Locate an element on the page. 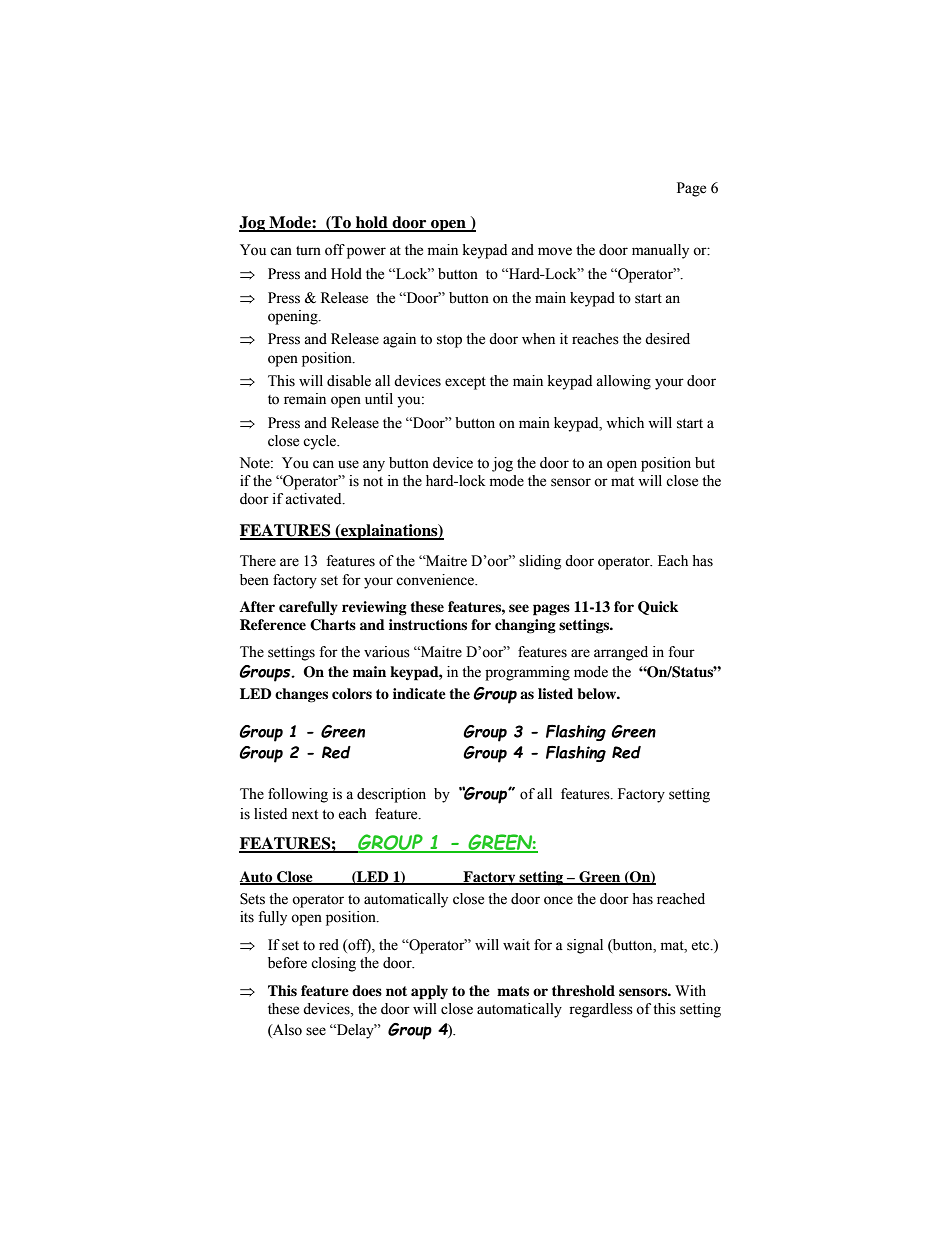 This image has width=952, height=1233. arranged is located at coordinates (621, 653).
